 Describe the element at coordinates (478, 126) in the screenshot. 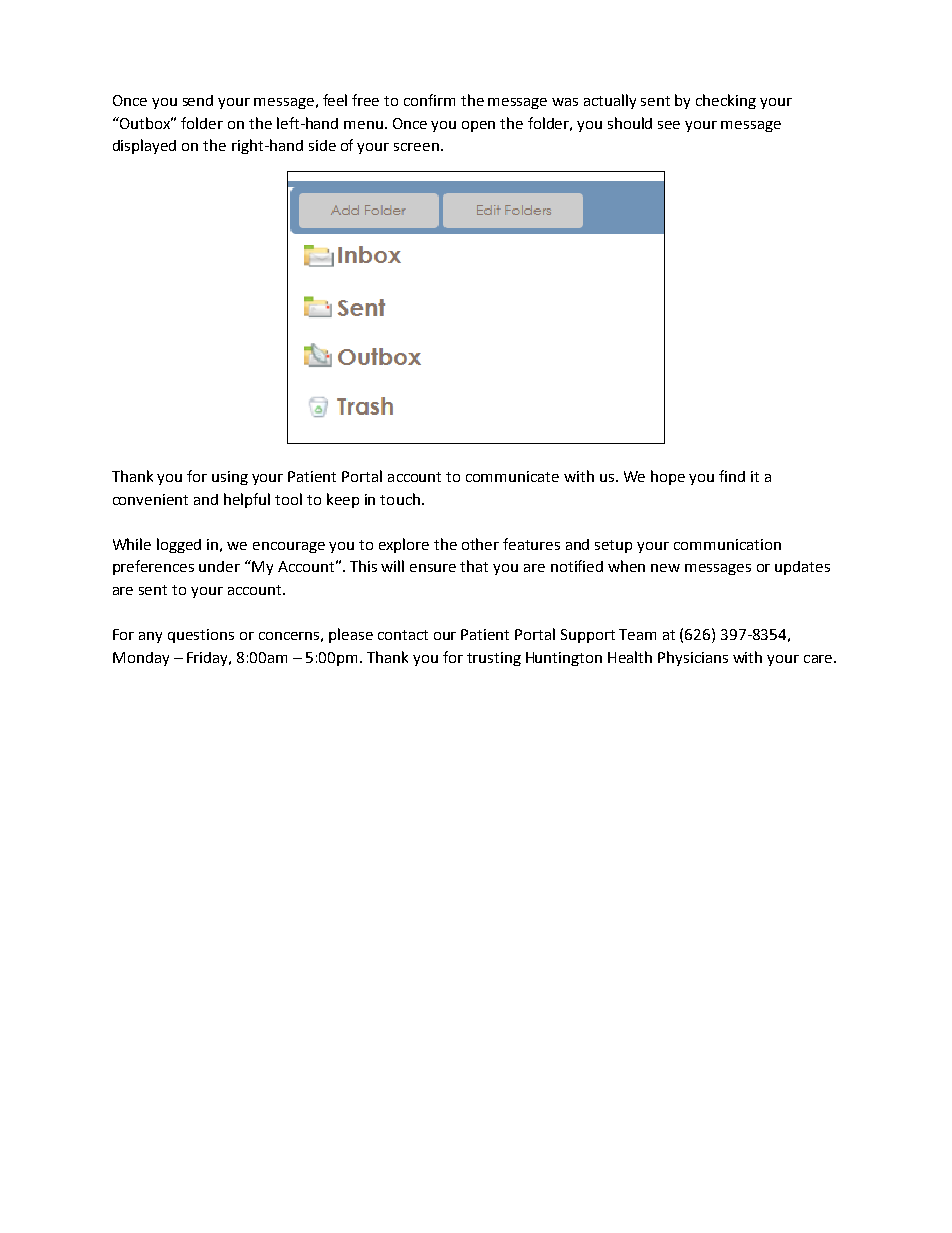

I see `open` at that location.
